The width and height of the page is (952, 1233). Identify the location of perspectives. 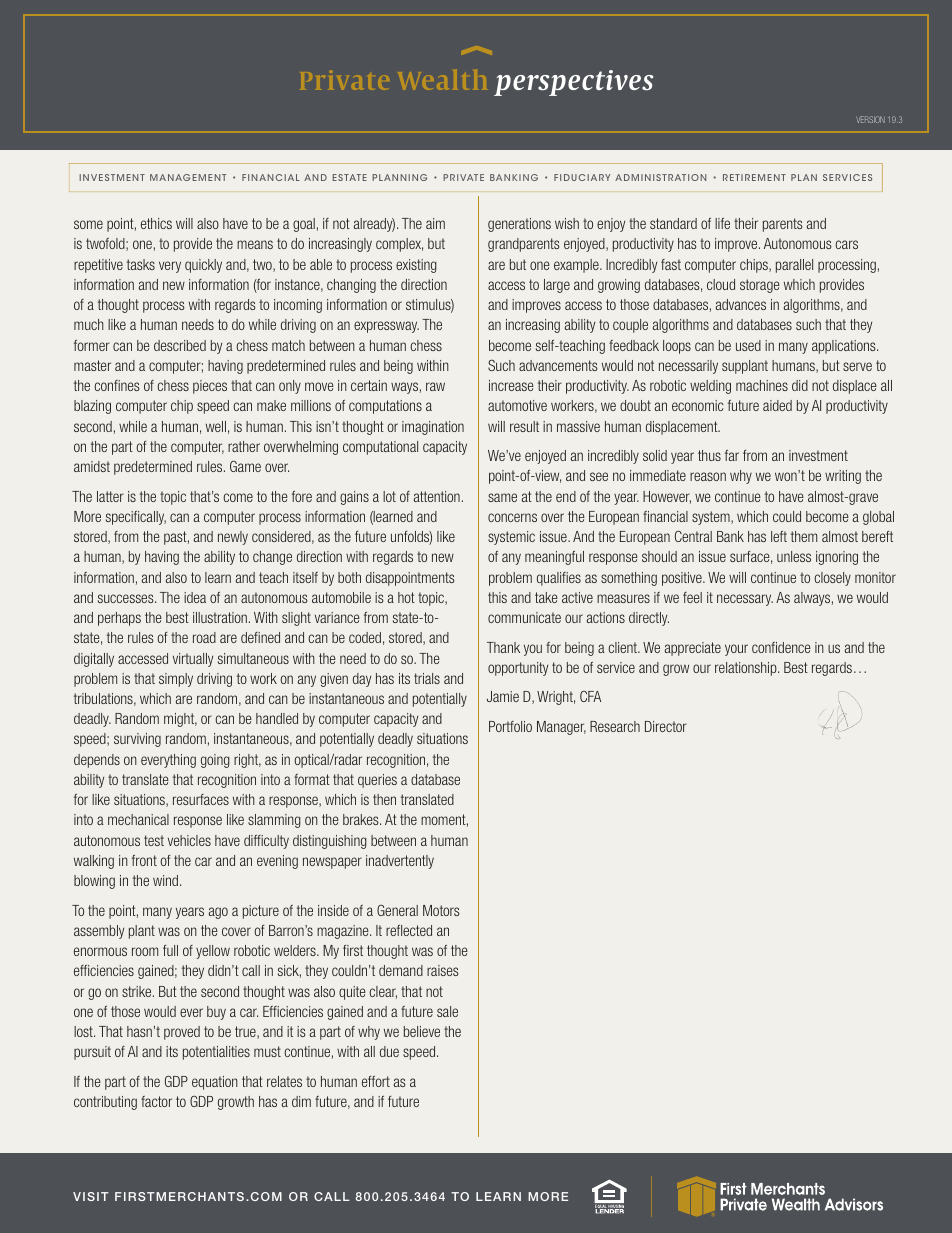
(573, 83).
